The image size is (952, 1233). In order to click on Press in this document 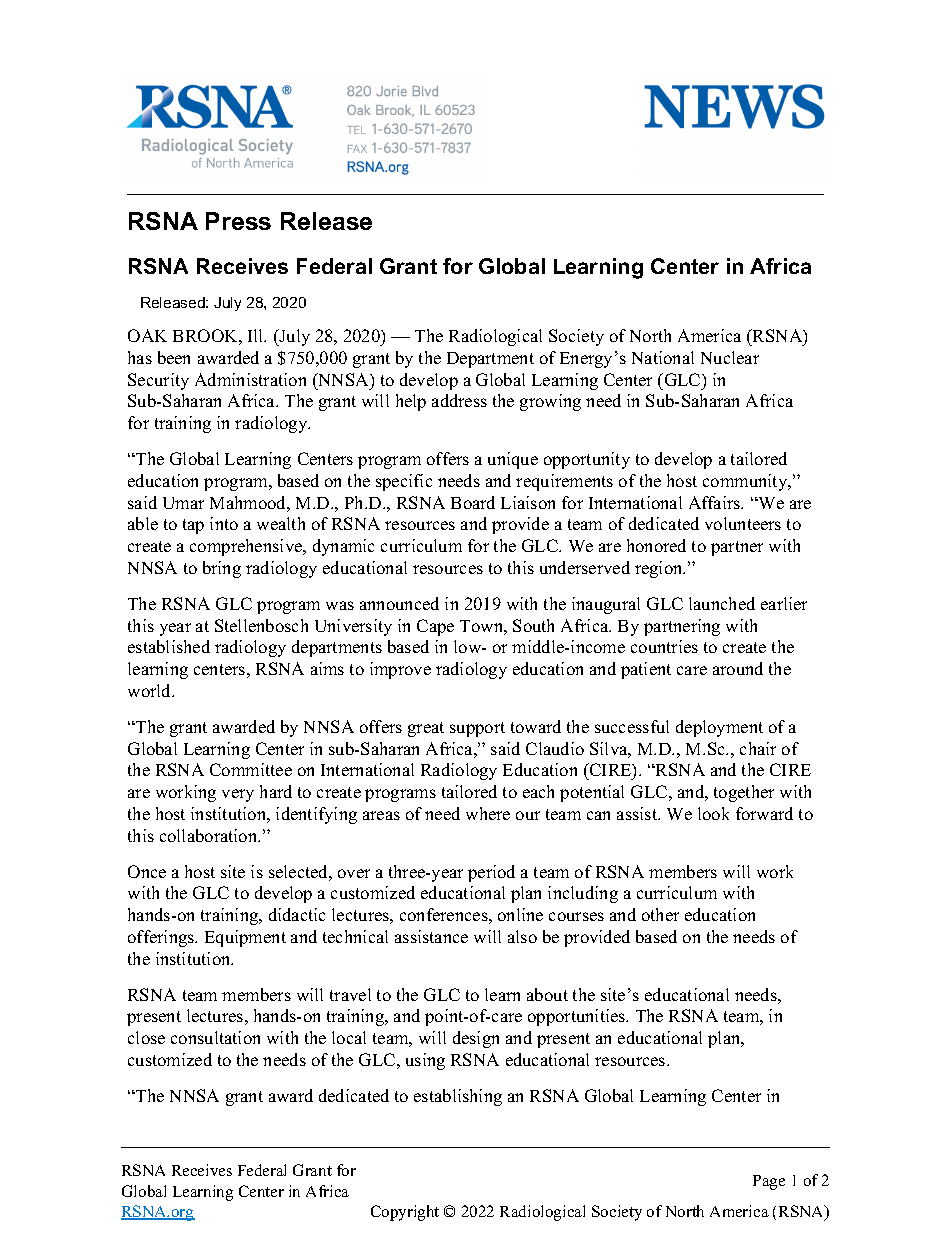, I will do `click(238, 221)`.
